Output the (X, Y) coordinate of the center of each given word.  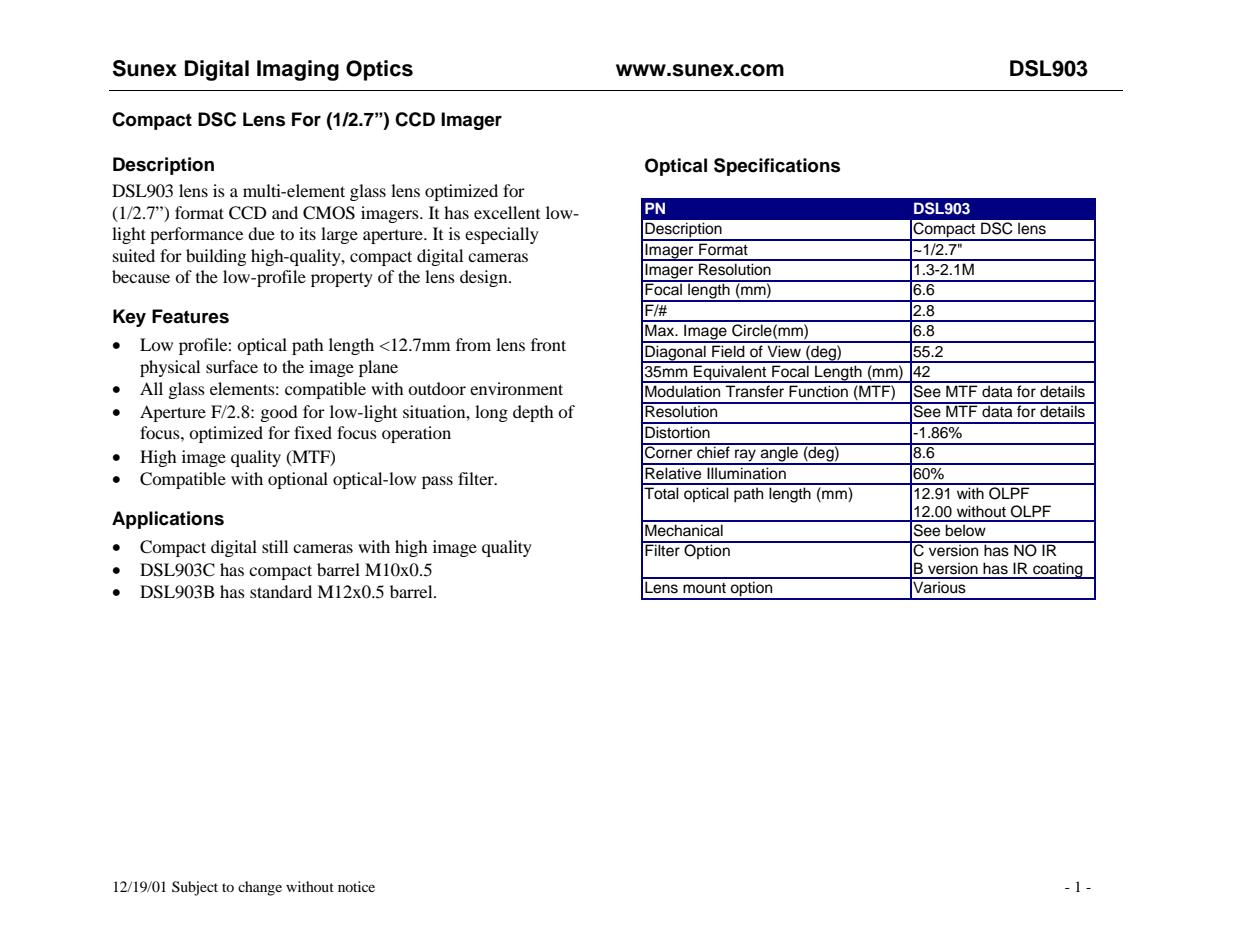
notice (356, 886)
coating (1058, 570)
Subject (195, 888)
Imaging (298, 70)
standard (281, 591)
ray (745, 456)
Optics (379, 70)
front (548, 344)
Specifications (777, 167)
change (260, 888)
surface (232, 366)
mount (704, 588)
